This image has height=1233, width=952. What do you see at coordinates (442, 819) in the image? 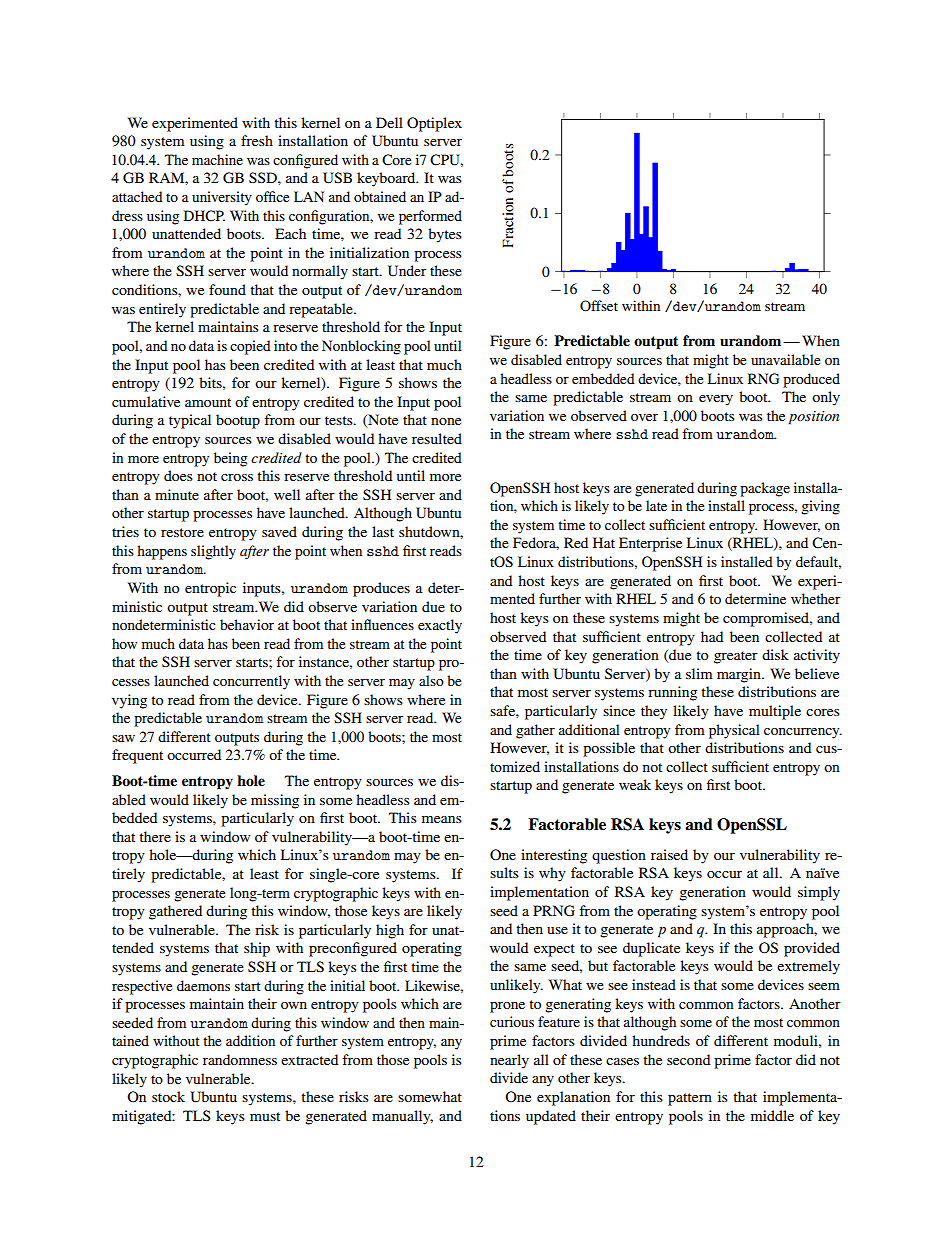
I see `means` at bounding box center [442, 819].
